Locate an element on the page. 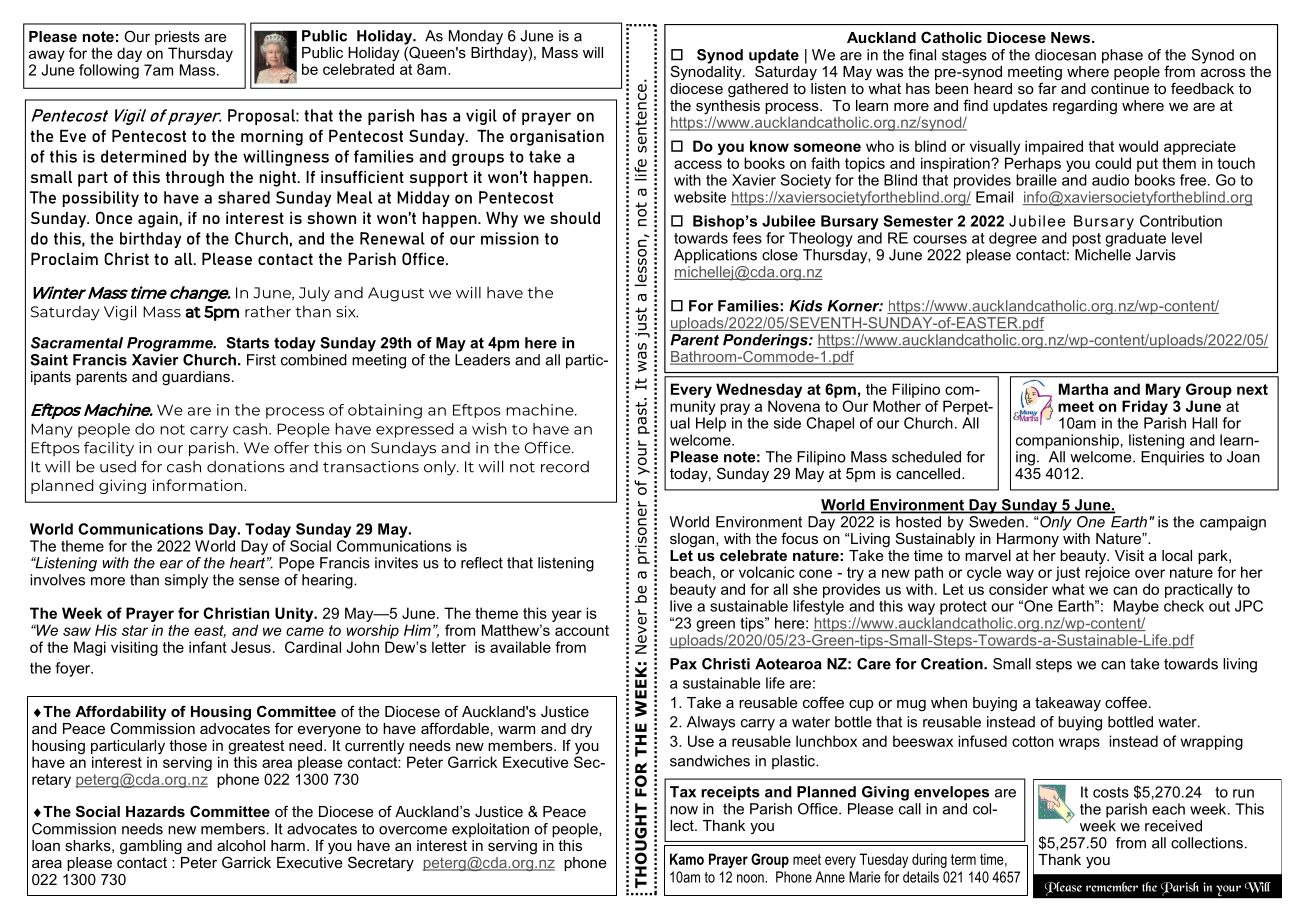 This image has width=1308, height=924. gambling is located at coordinates (151, 847).
